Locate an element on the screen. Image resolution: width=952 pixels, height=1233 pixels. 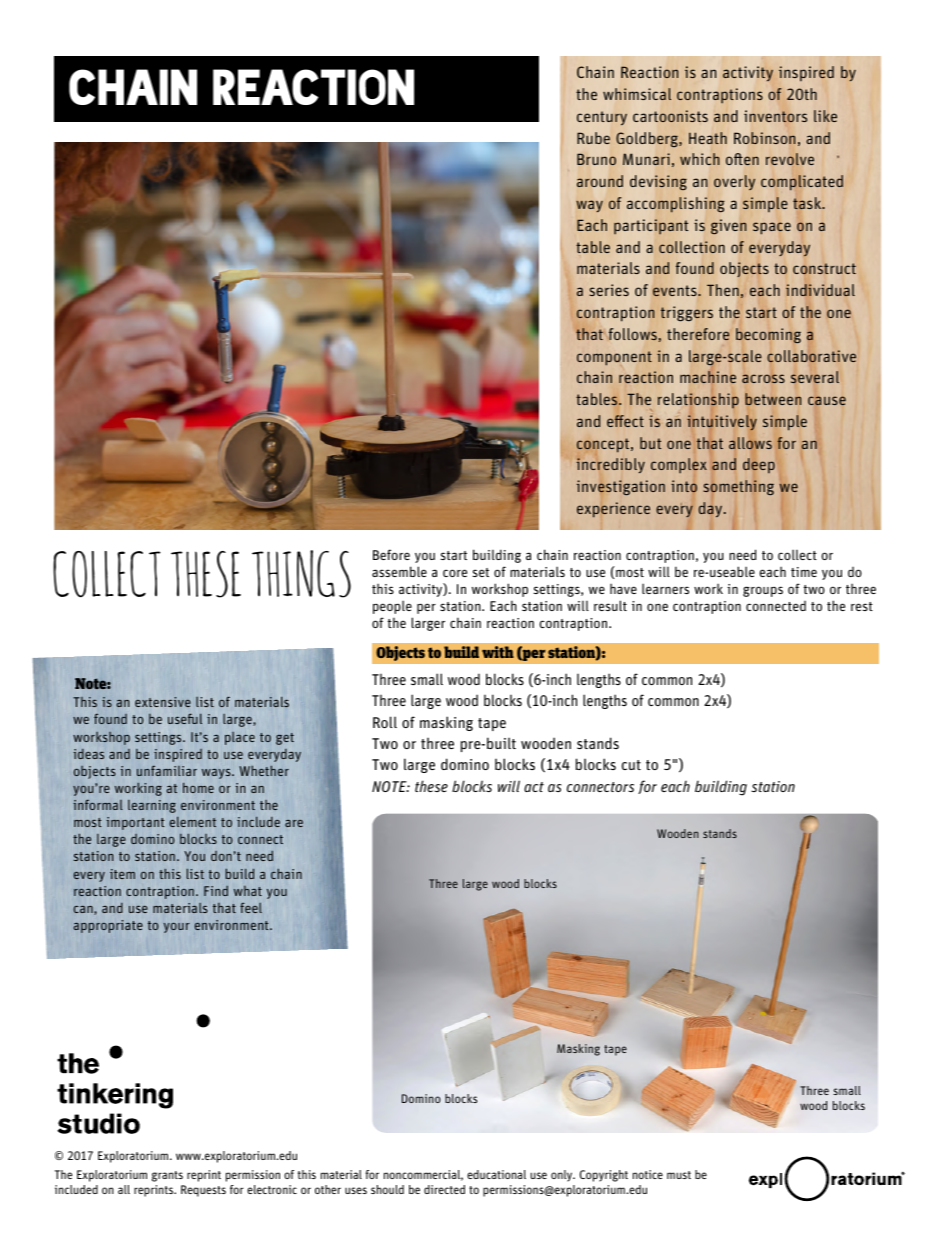
century is located at coordinates (602, 118).
